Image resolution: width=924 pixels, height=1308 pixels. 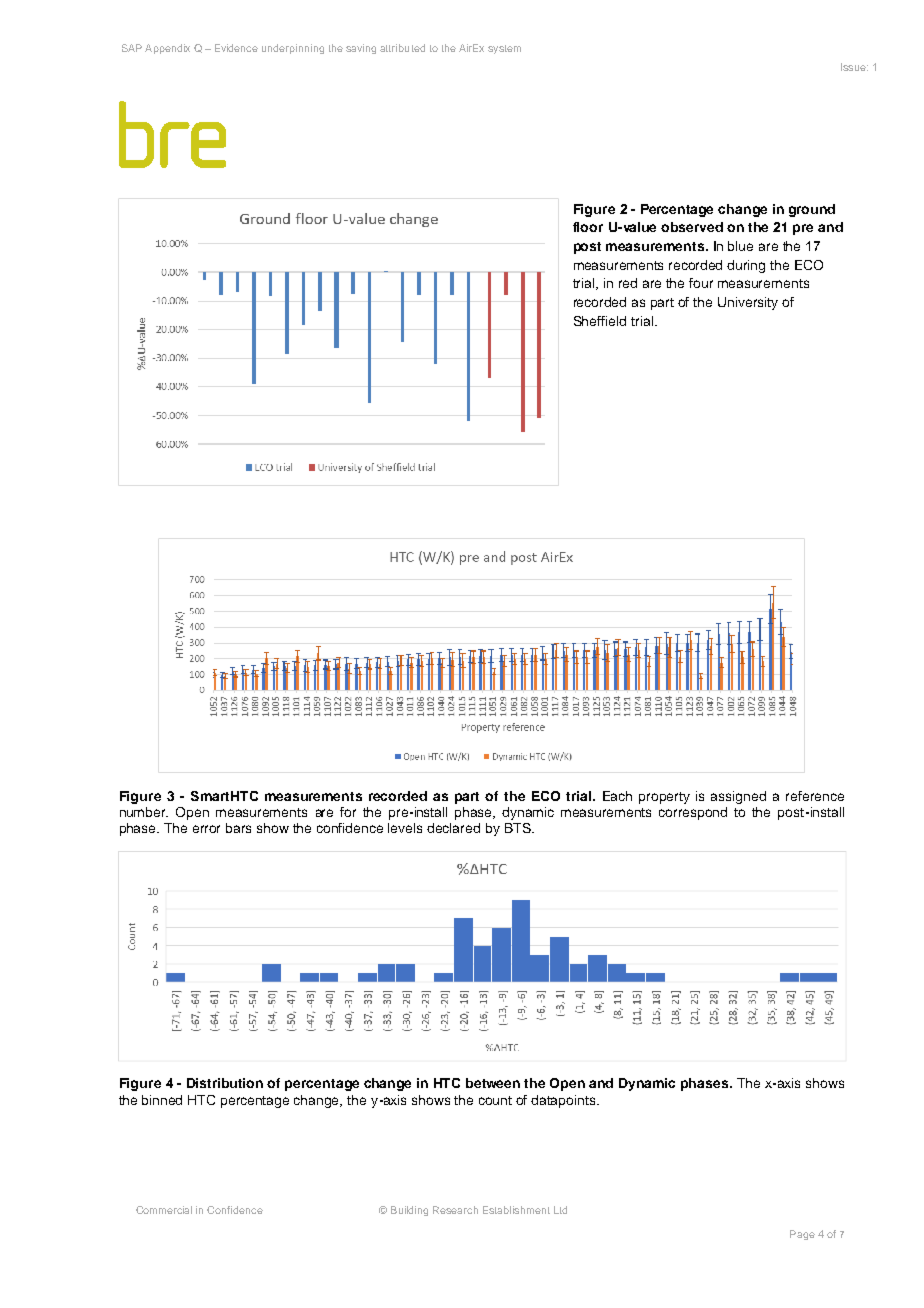 What do you see at coordinates (164, 1210) in the screenshot?
I see `Commercial` at bounding box center [164, 1210].
